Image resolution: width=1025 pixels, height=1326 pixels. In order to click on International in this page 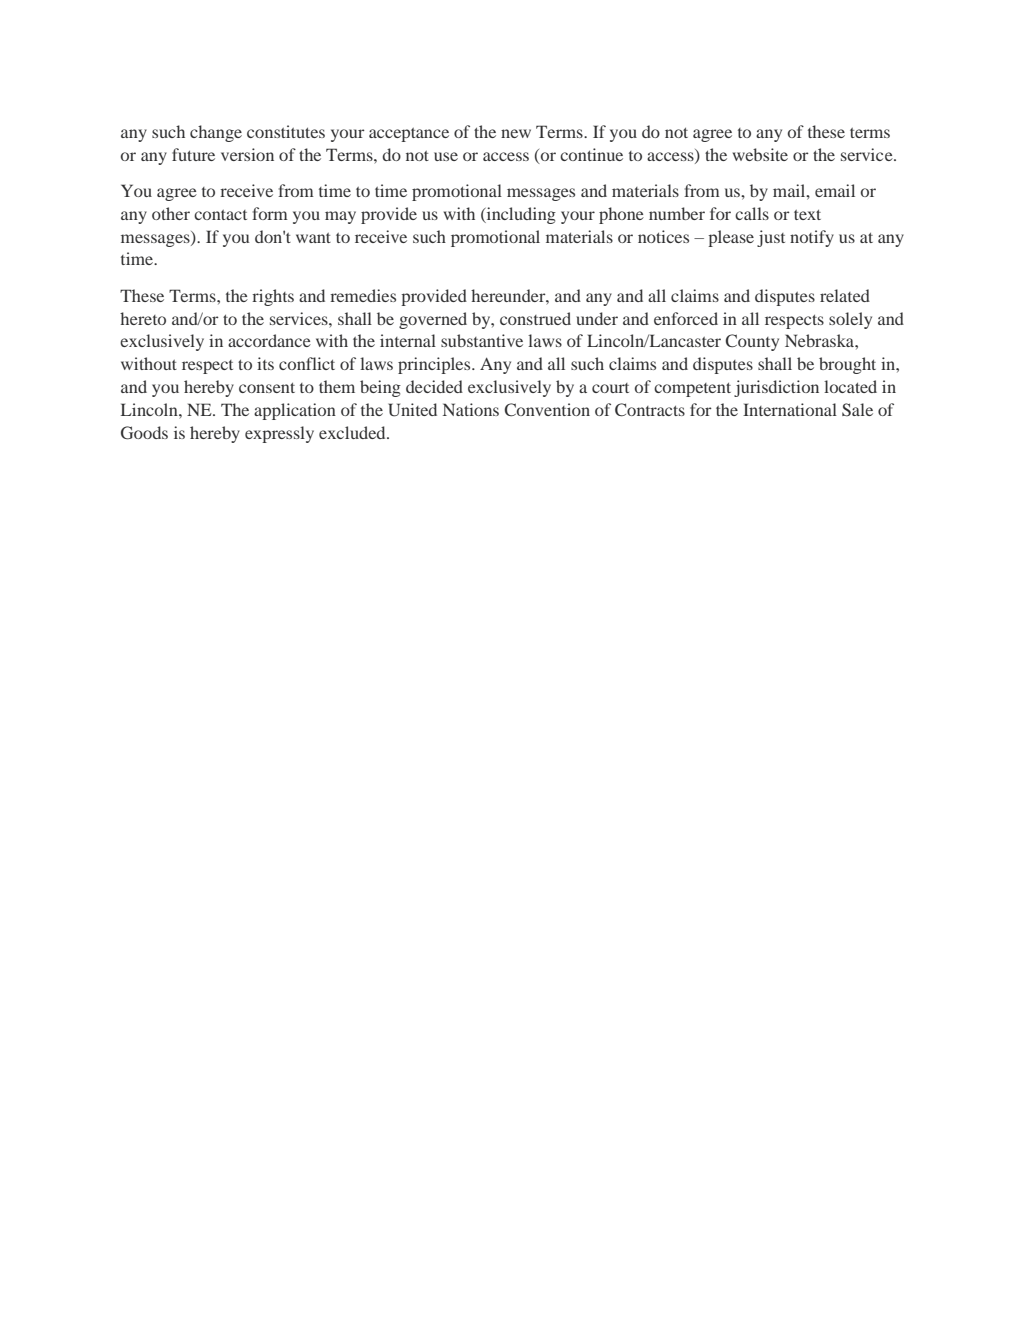, I will do `click(790, 409)`.
